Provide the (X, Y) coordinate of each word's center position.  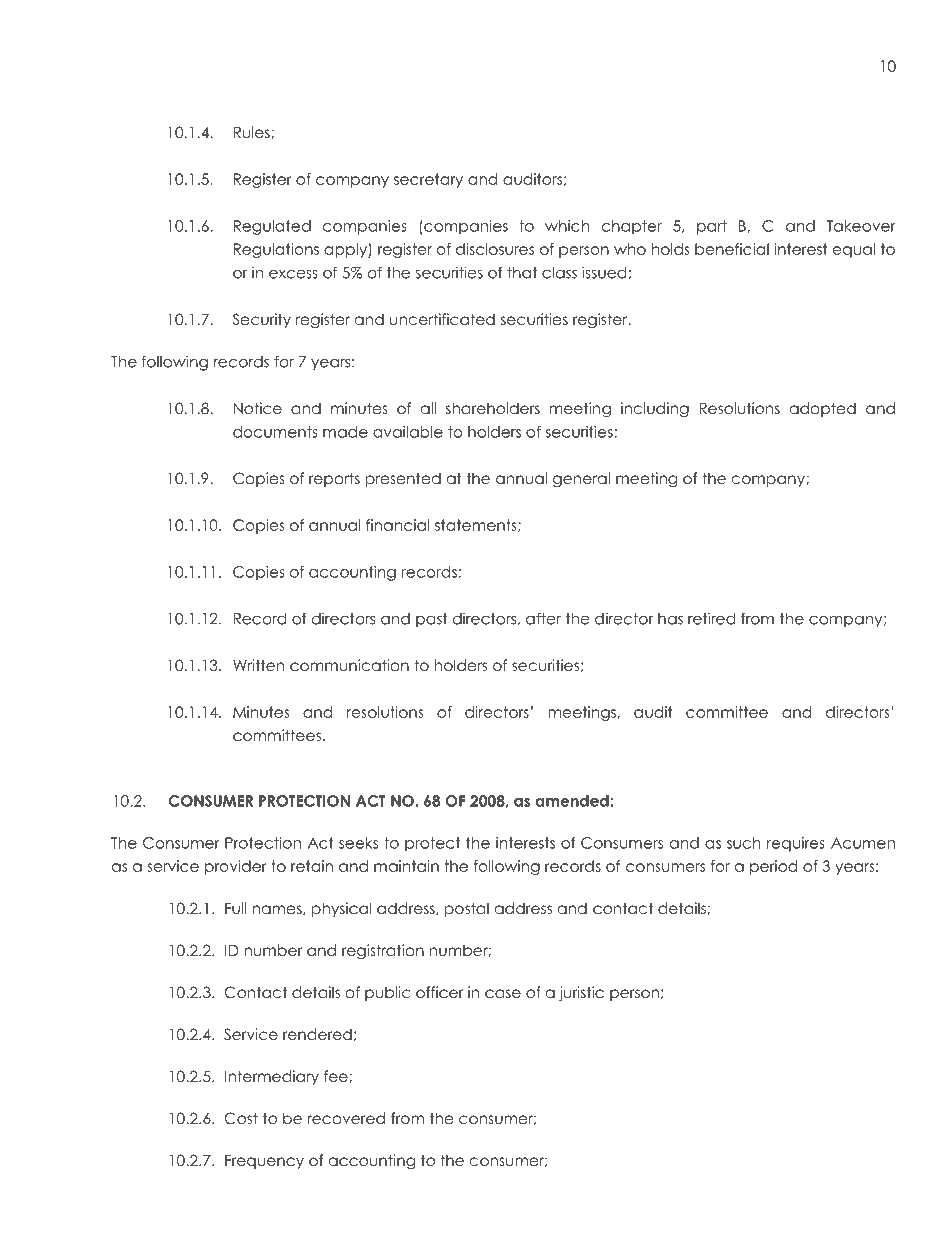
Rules (253, 132)
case (503, 994)
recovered (346, 1118)
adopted (823, 409)
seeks (358, 843)
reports (334, 479)
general (581, 480)
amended (573, 801)
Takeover (861, 226)
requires (796, 844)
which (567, 226)
